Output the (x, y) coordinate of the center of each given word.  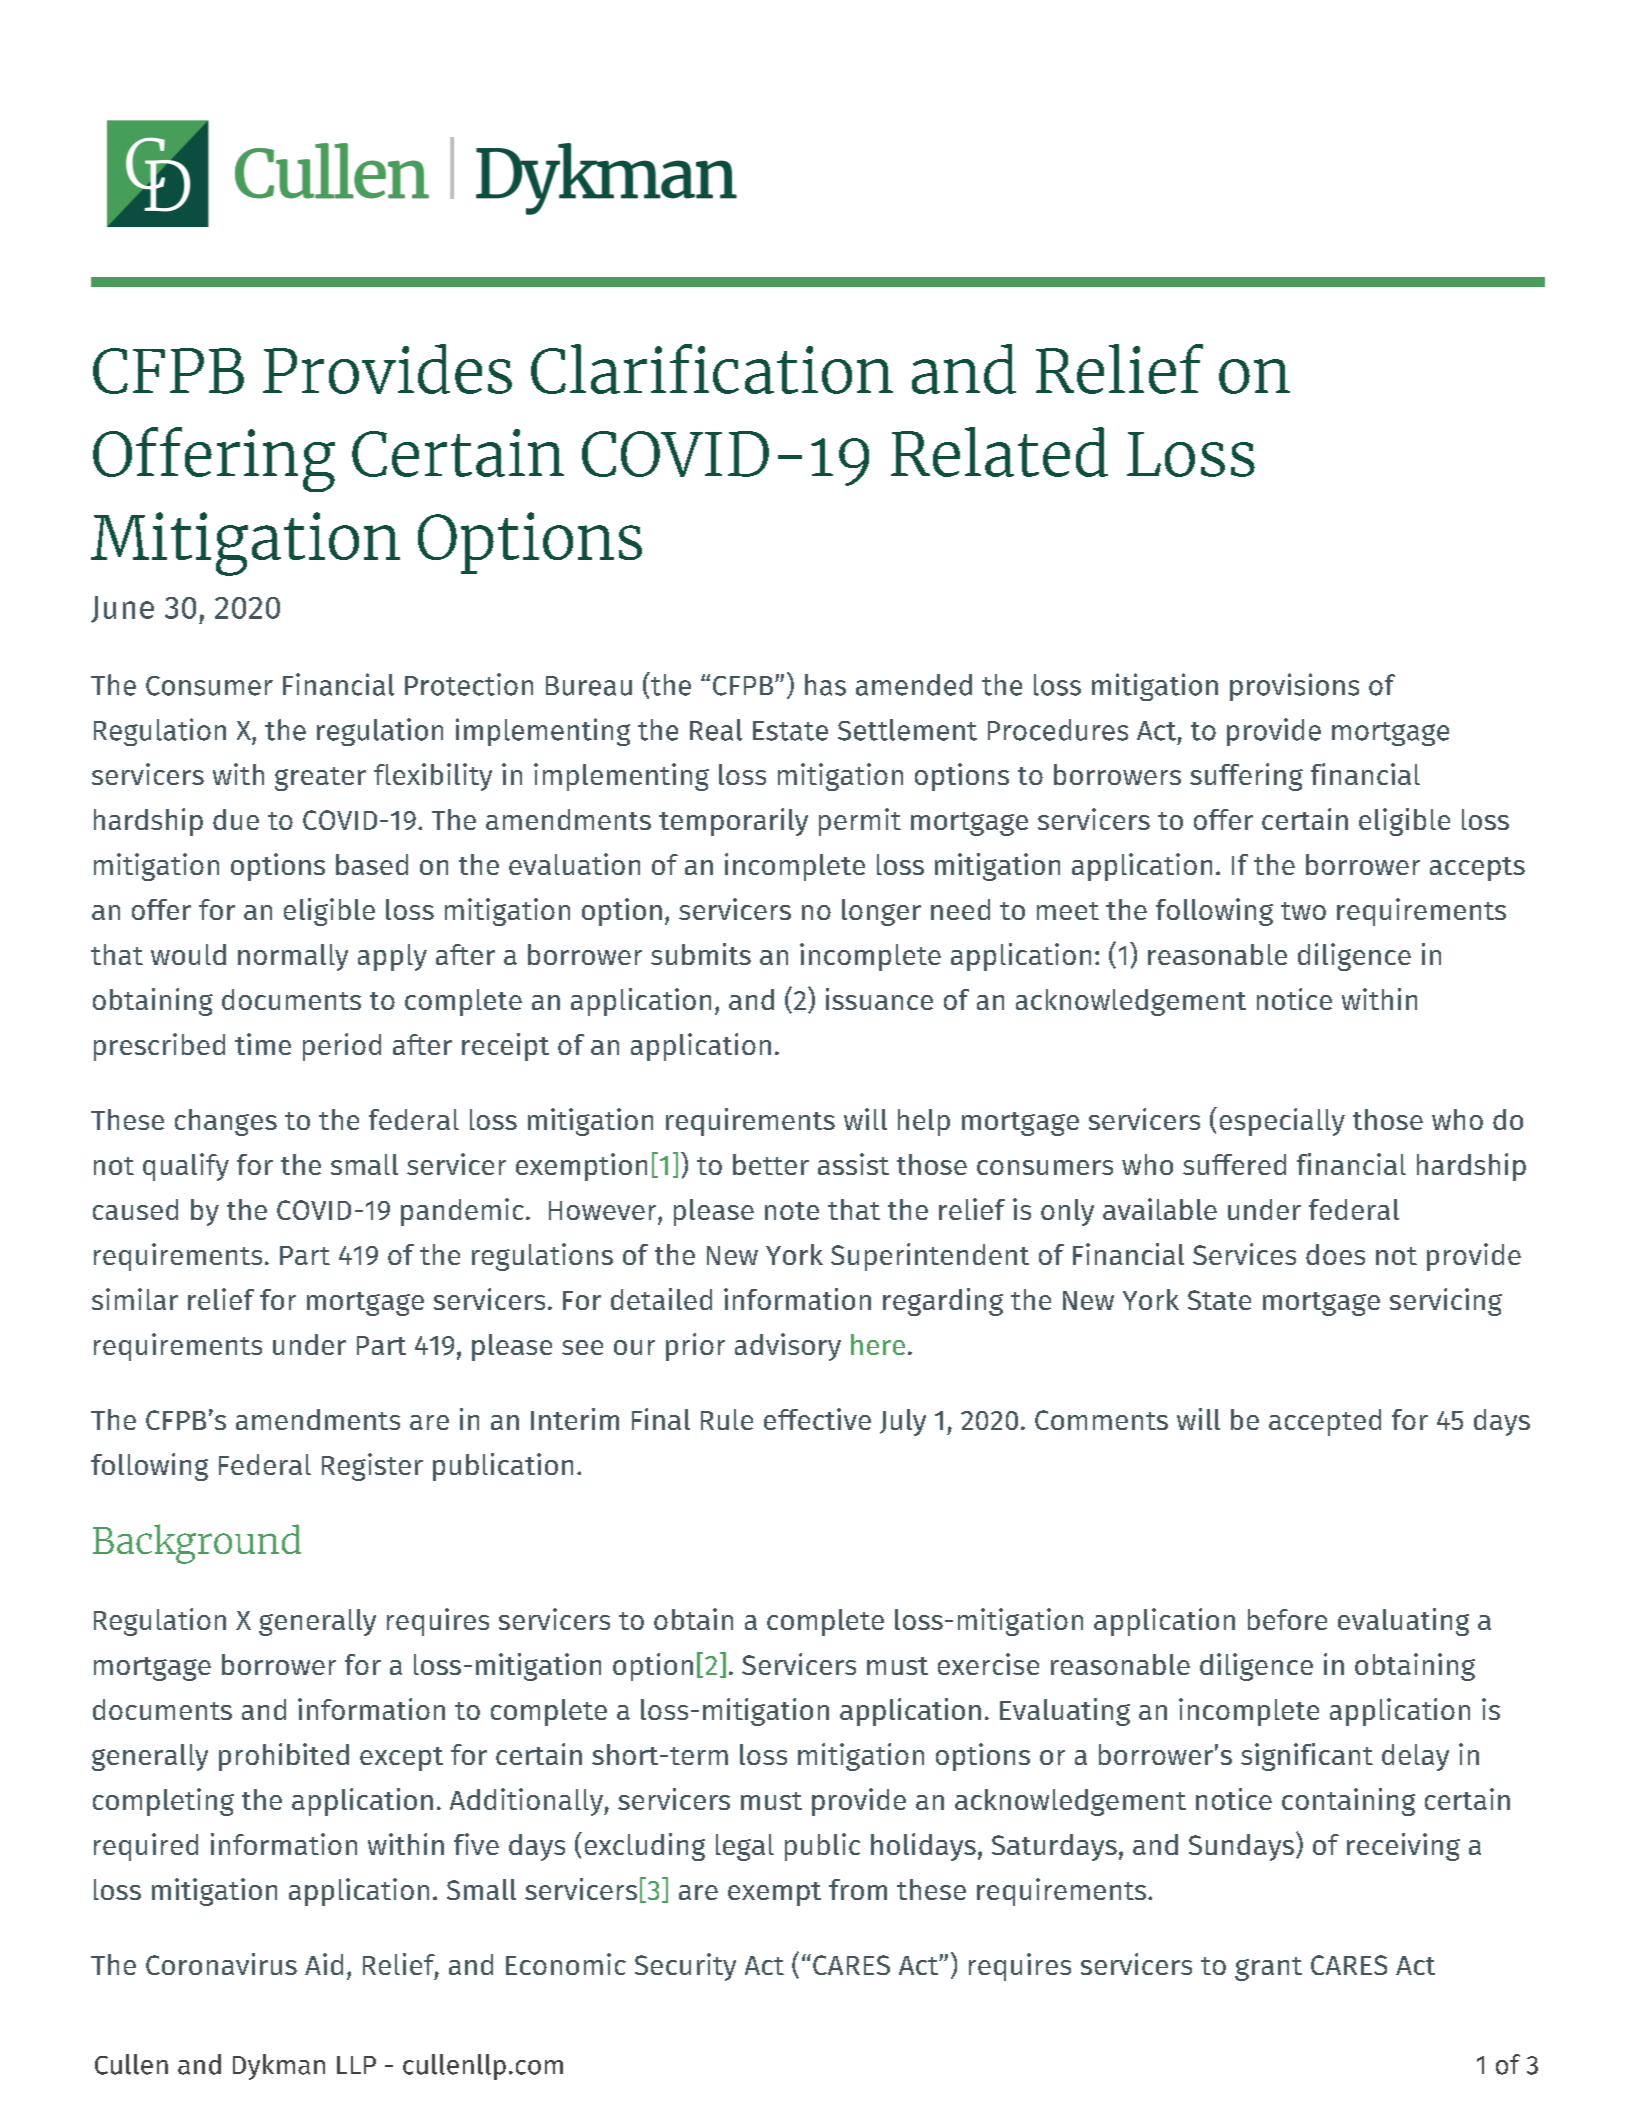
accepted (1325, 1422)
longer (881, 912)
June (122, 609)
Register (372, 1467)
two (1303, 911)
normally (293, 957)
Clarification (712, 369)
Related (999, 452)
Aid (324, 1964)
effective (817, 1419)
